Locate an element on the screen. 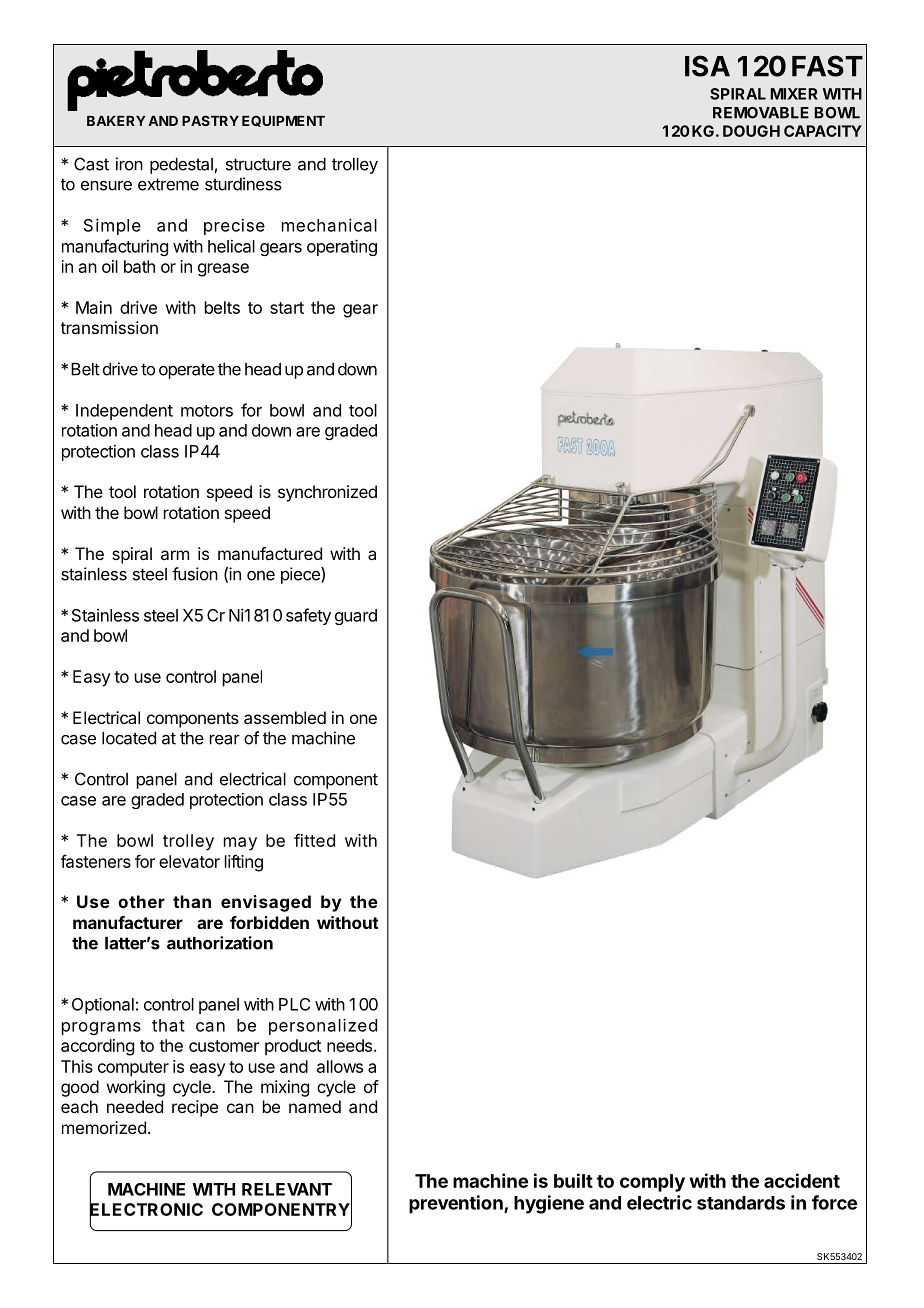 The height and width of the screenshot is (1308, 924). assembled is located at coordinates (285, 717).
